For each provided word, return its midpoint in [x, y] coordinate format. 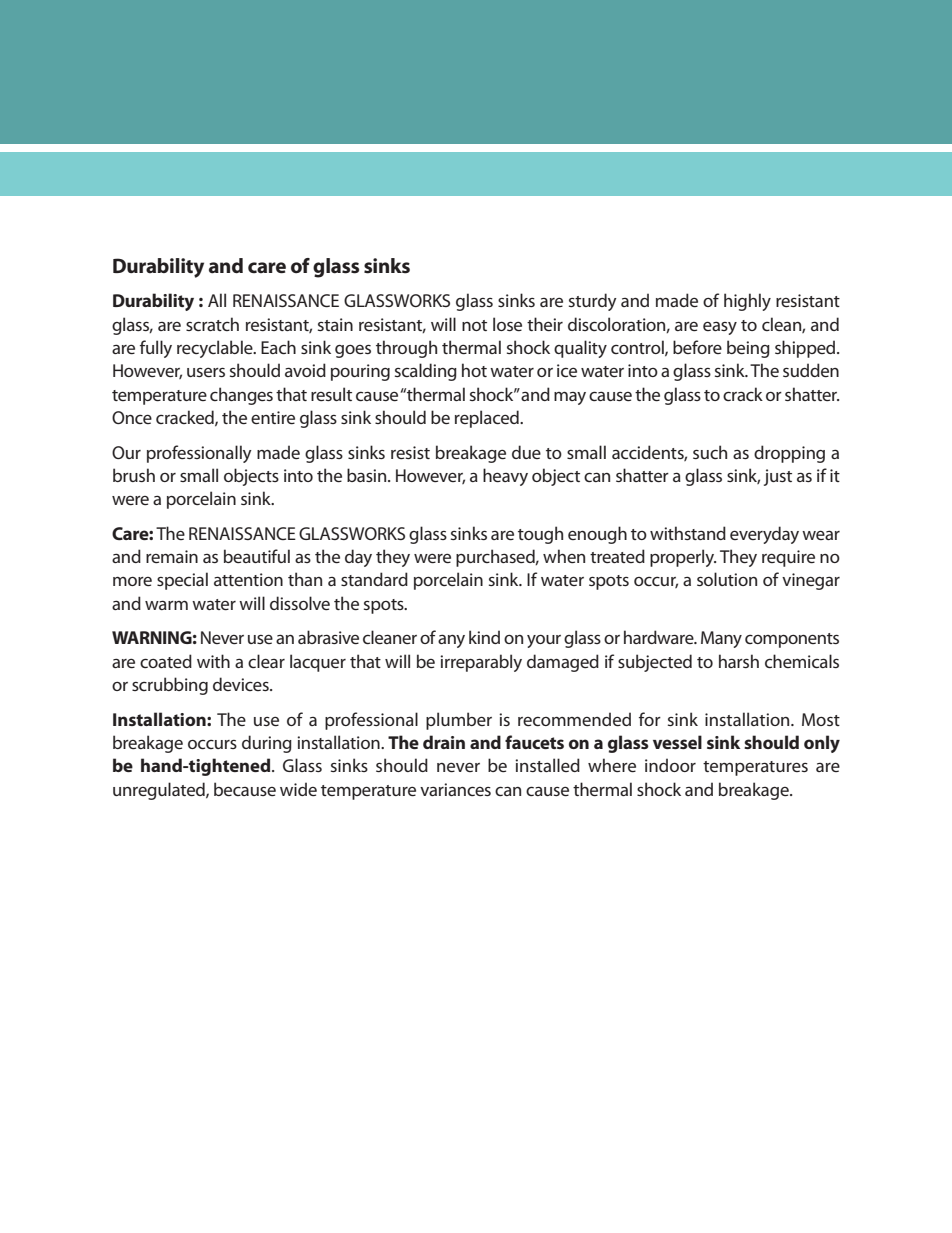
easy [720, 328]
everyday [764, 535]
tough [540, 535]
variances [455, 789]
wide [298, 789]
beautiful [257, 556]
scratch [212, 324]
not [474, 325]
